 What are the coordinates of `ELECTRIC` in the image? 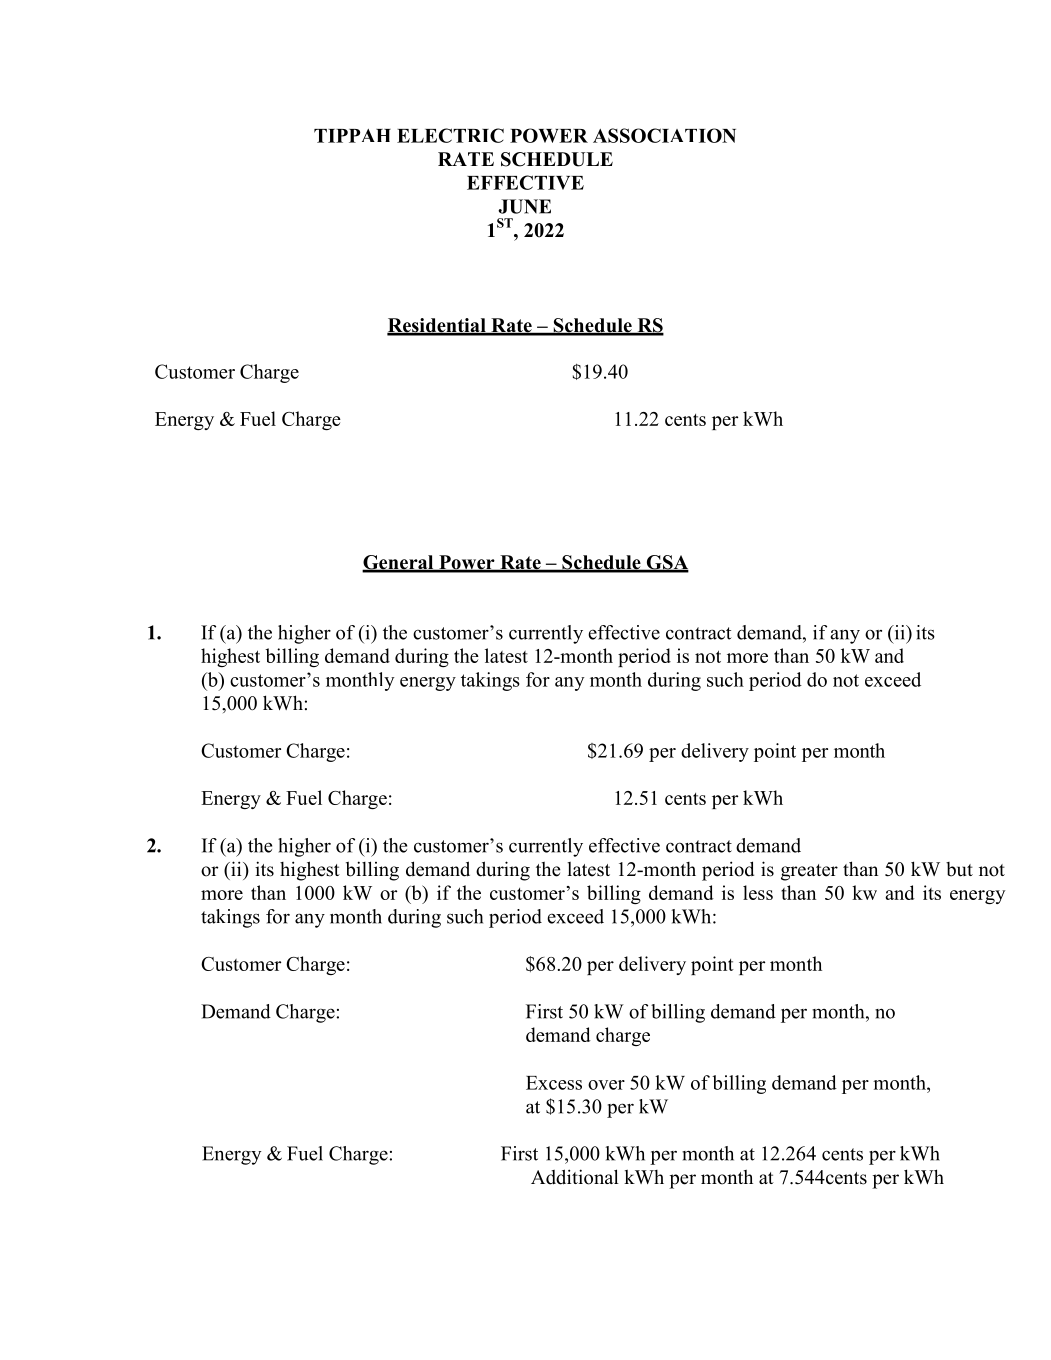 It's located at (450, 135).
